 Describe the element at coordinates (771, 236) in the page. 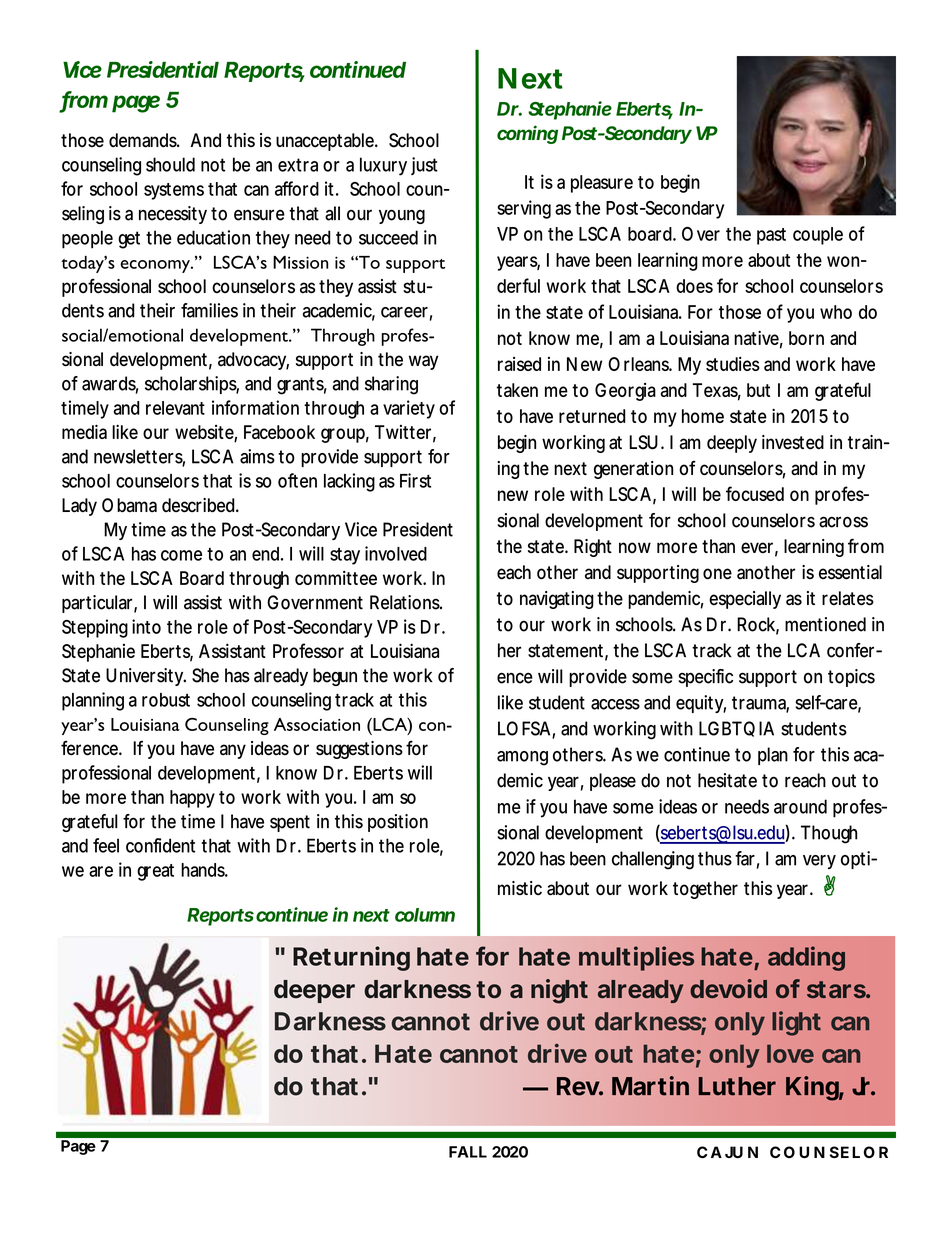

I see `past` at that location.
